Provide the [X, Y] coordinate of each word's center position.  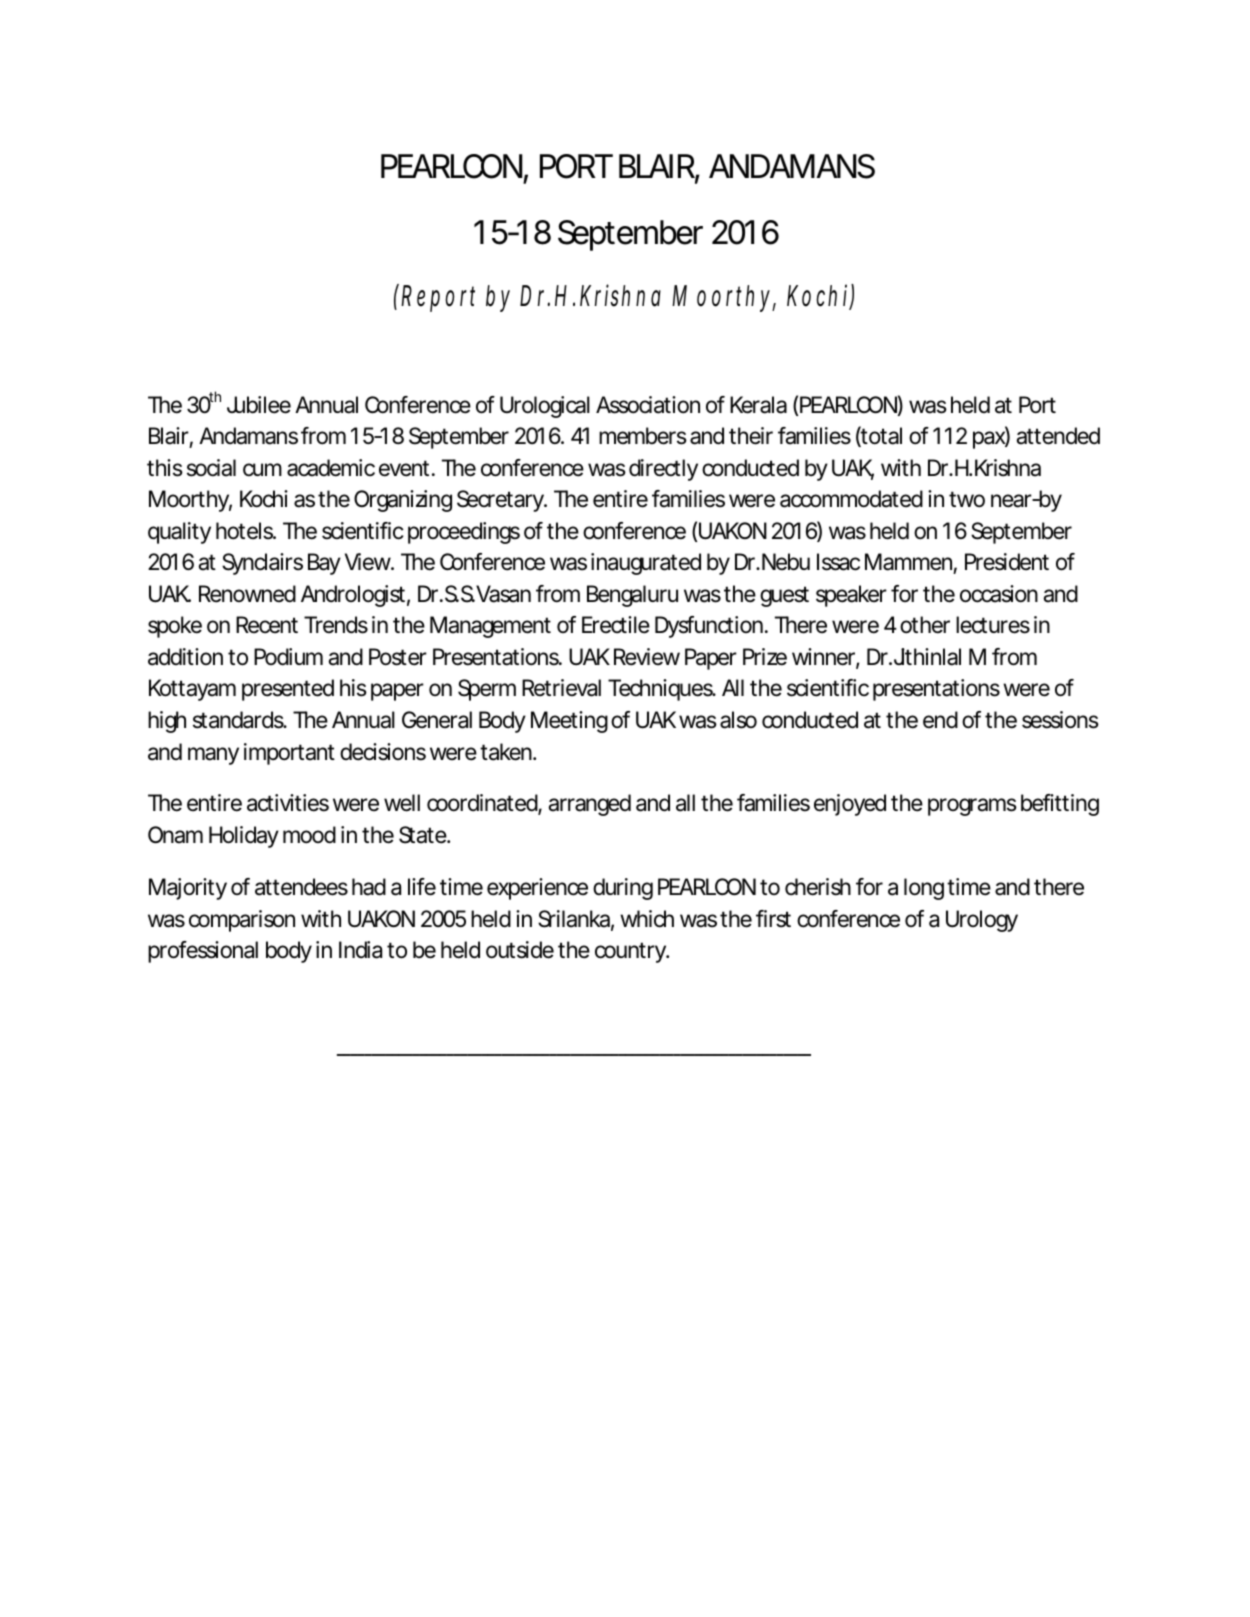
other [925, 625]
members [643, 436]
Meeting [569, 722]
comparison [242, 921]
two [967, 499]
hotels [246, 531]
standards [240, 720]
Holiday [244, 837]
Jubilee [259, 405]
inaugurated [646, 564]
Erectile [616, 625]
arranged [589, 805]
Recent [267, 625]
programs [972, 807]
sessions [1060, 720]
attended [1058, 436]
